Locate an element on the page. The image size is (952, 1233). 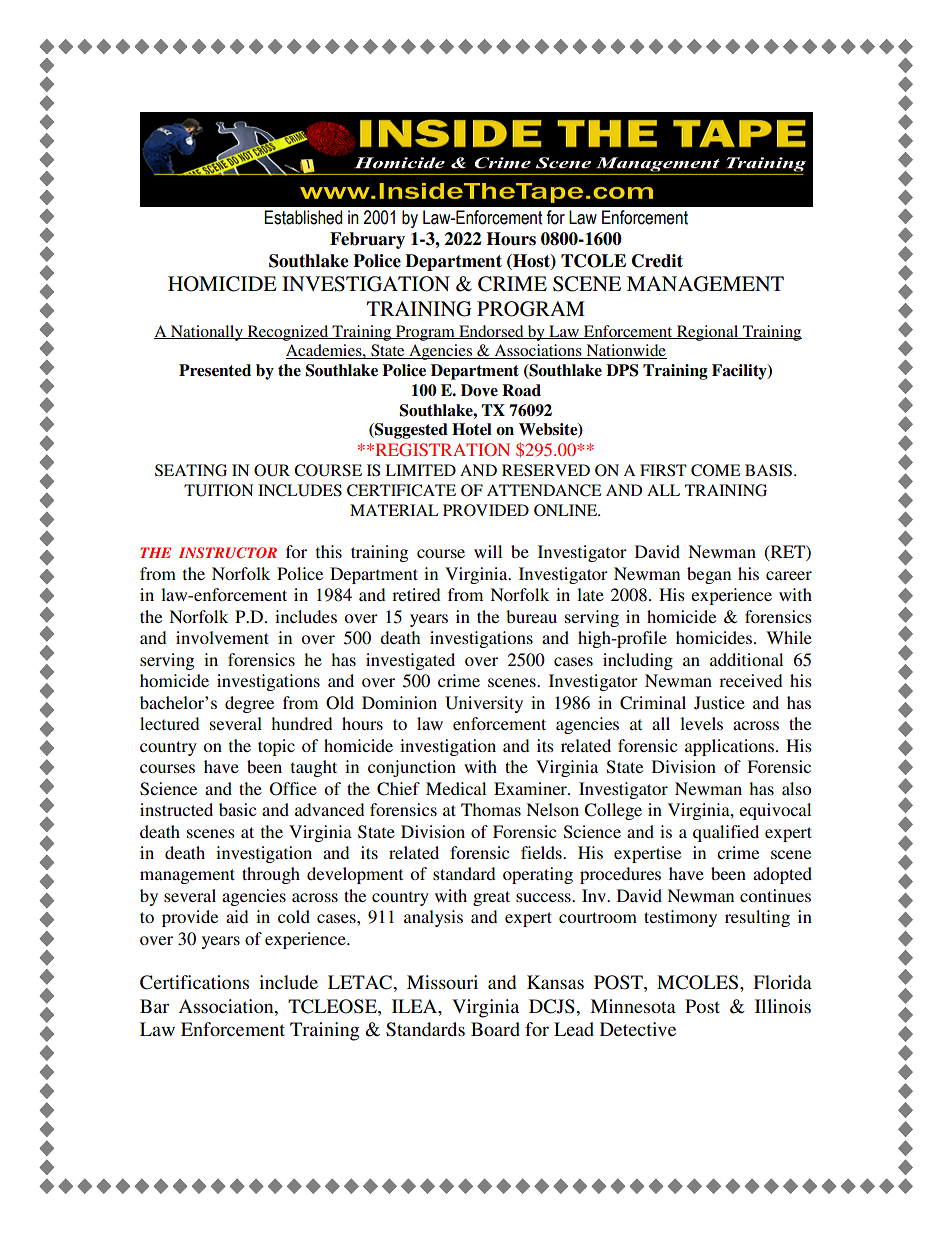
Credit is located at coordinates (657, 261).
